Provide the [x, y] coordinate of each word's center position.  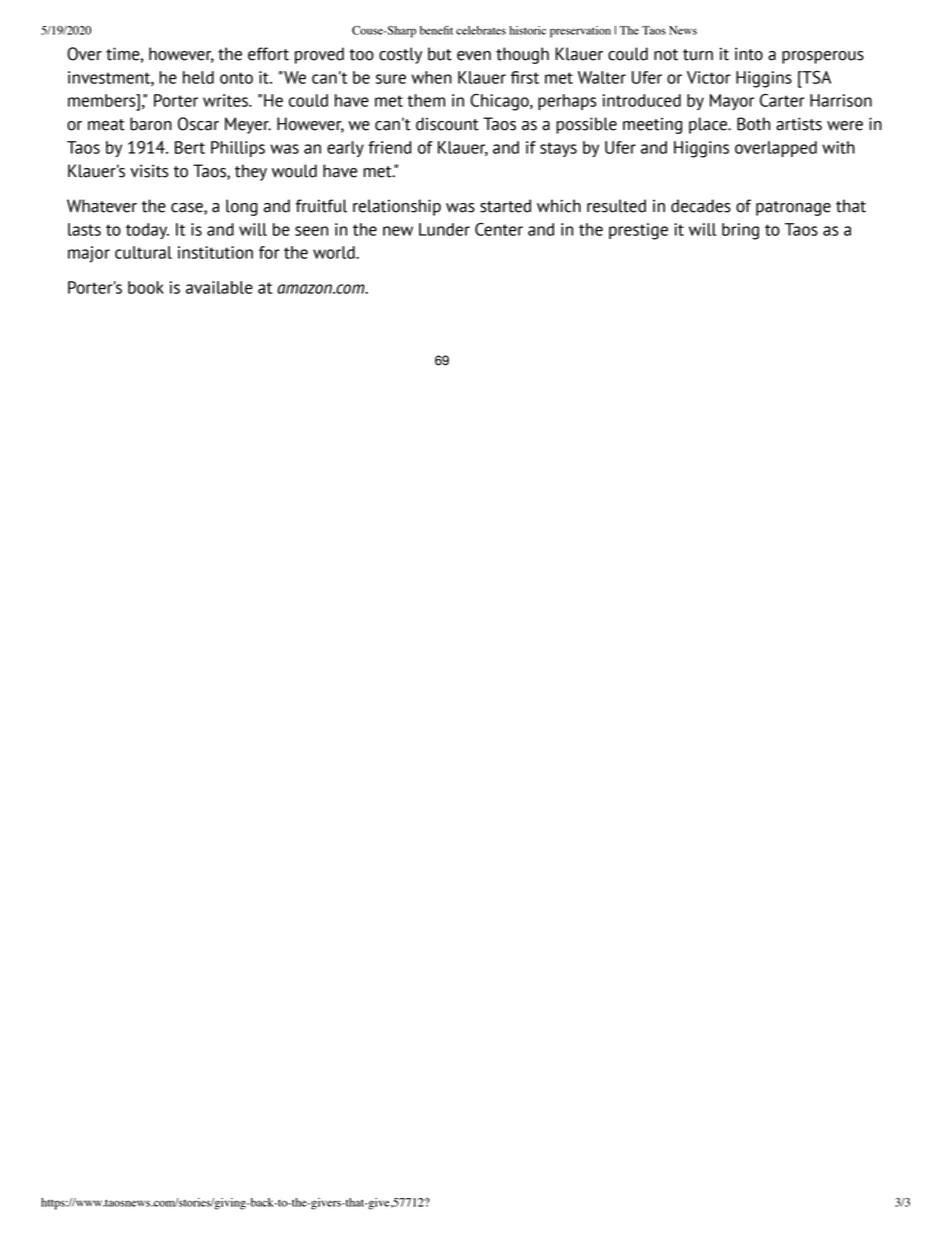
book [146, 287]
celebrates [481, 30]
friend [390, 147]
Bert [190, 147]
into [749, 54]
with [838, 147]
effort [268, 54]
